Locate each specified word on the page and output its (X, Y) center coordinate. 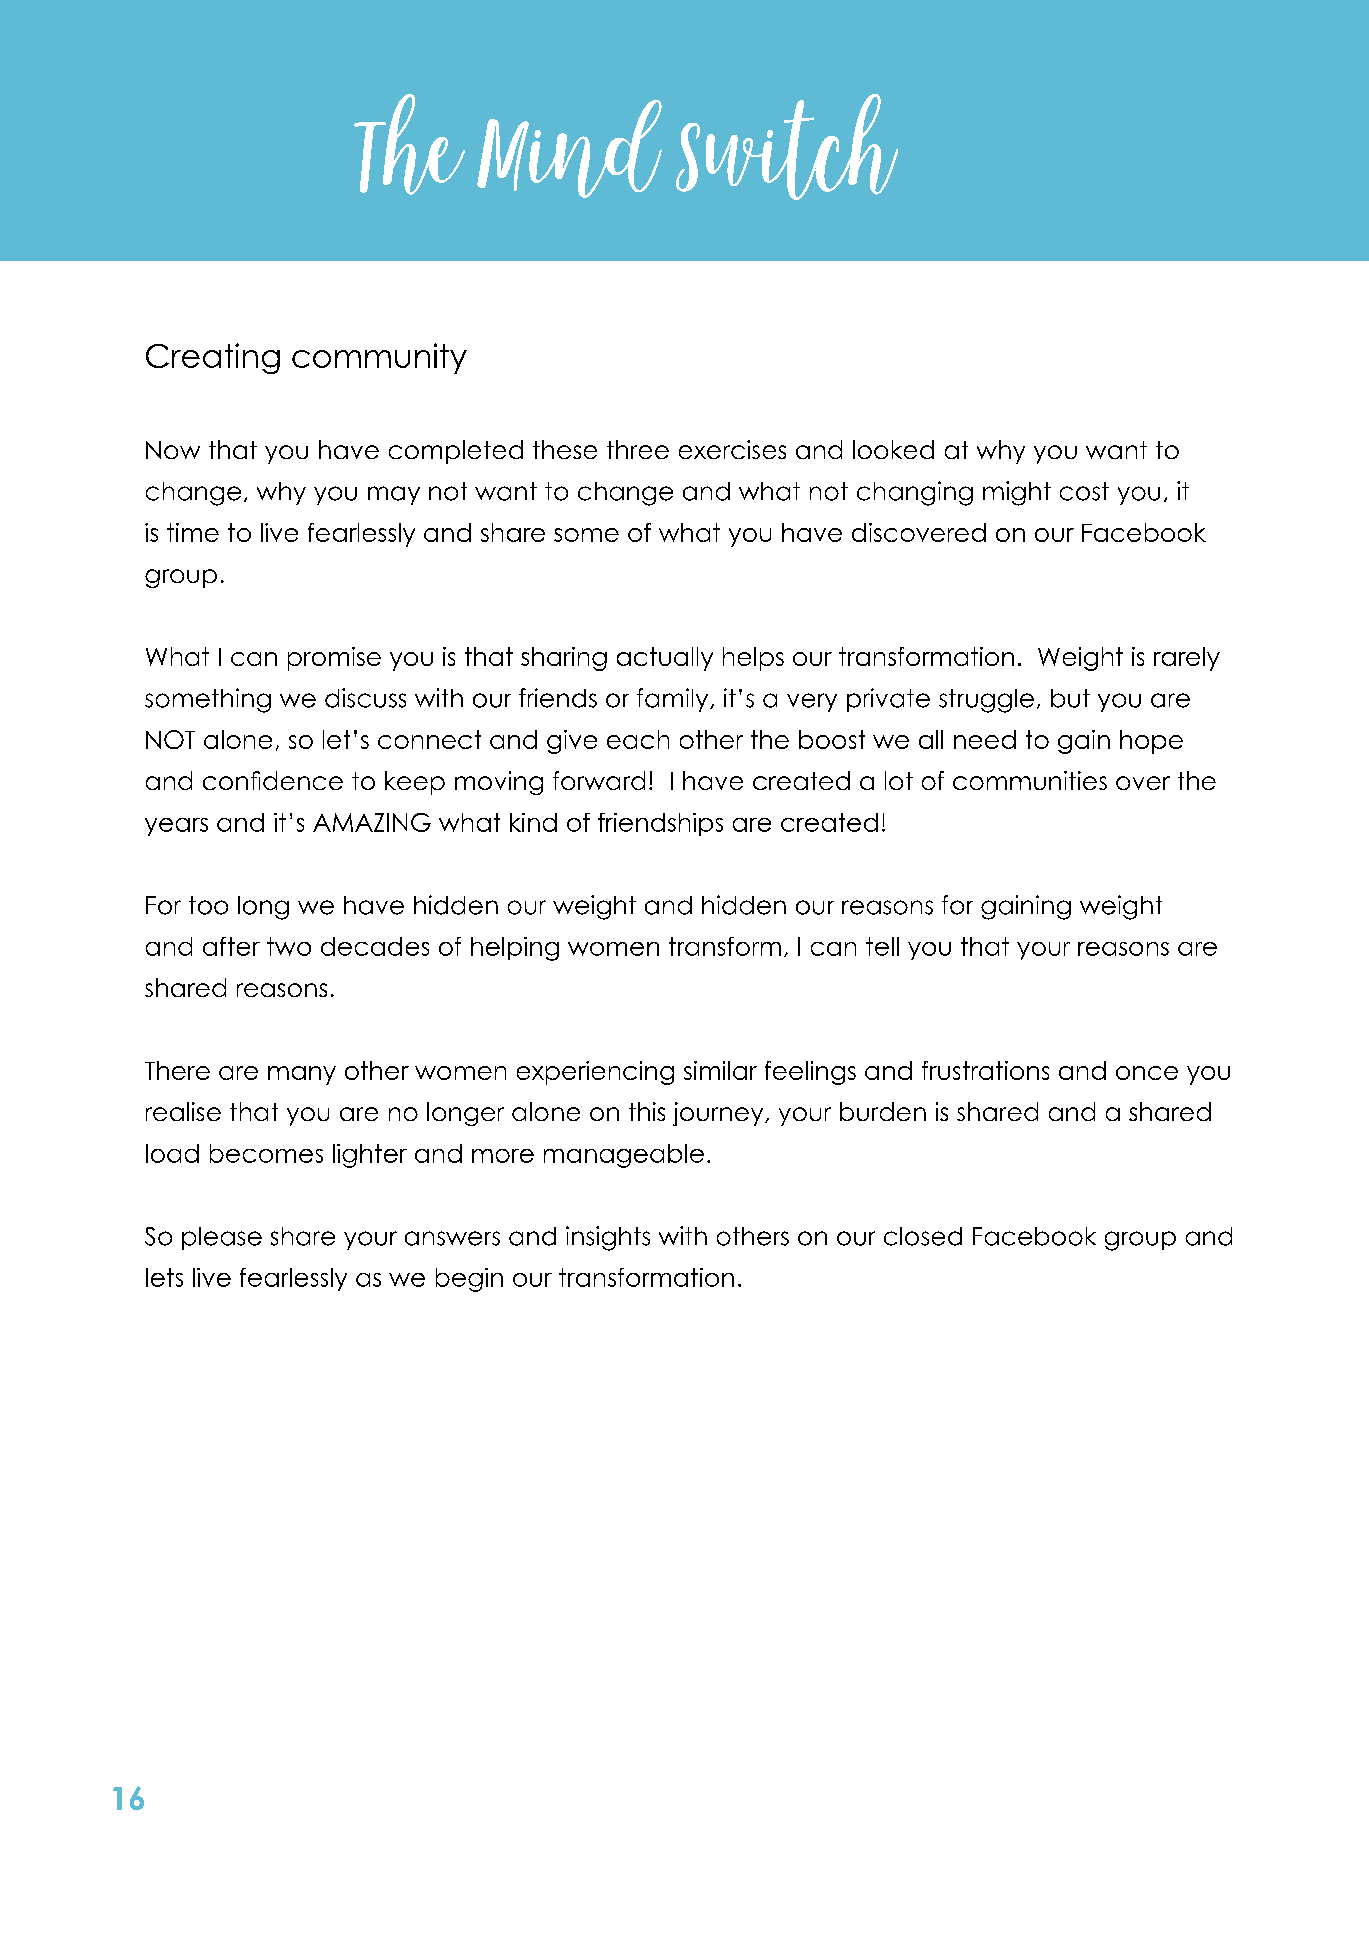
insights (608, 1238)
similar (720, 1070)
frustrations (985, 1070)
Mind (569, 149)
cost (1084, 491)
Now (173, 450)
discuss (365, 698)
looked (893, 449)
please (222, 1238)
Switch (787, 147)
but (1070, 698)
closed (923, 1236)
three (638, 449)
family (674, 700)
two (289, 946)
